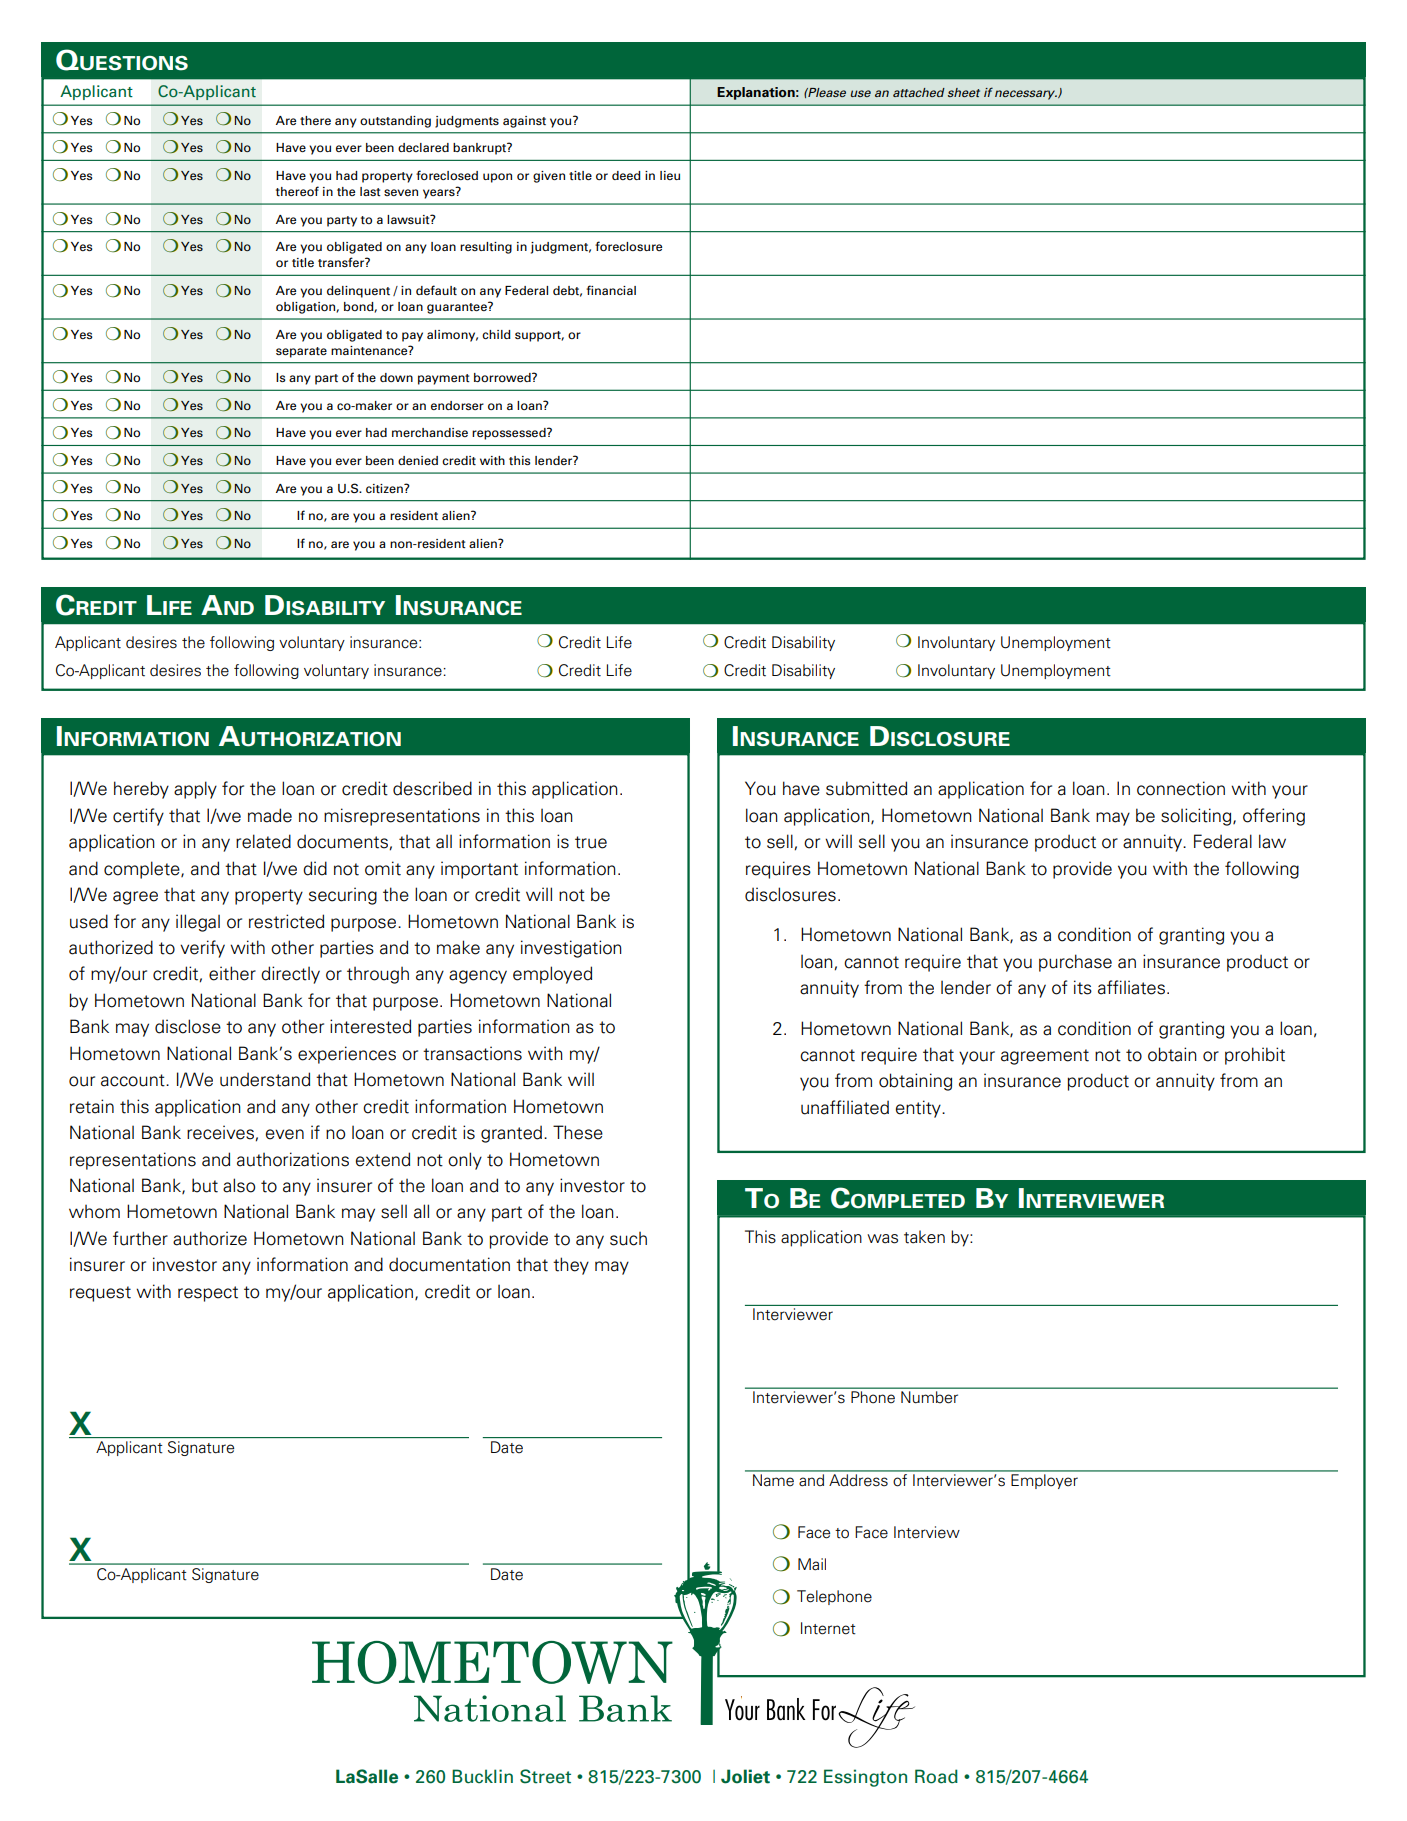  Describe the element at coordinates (239, 1185) in the page. I see `also` at that location.
